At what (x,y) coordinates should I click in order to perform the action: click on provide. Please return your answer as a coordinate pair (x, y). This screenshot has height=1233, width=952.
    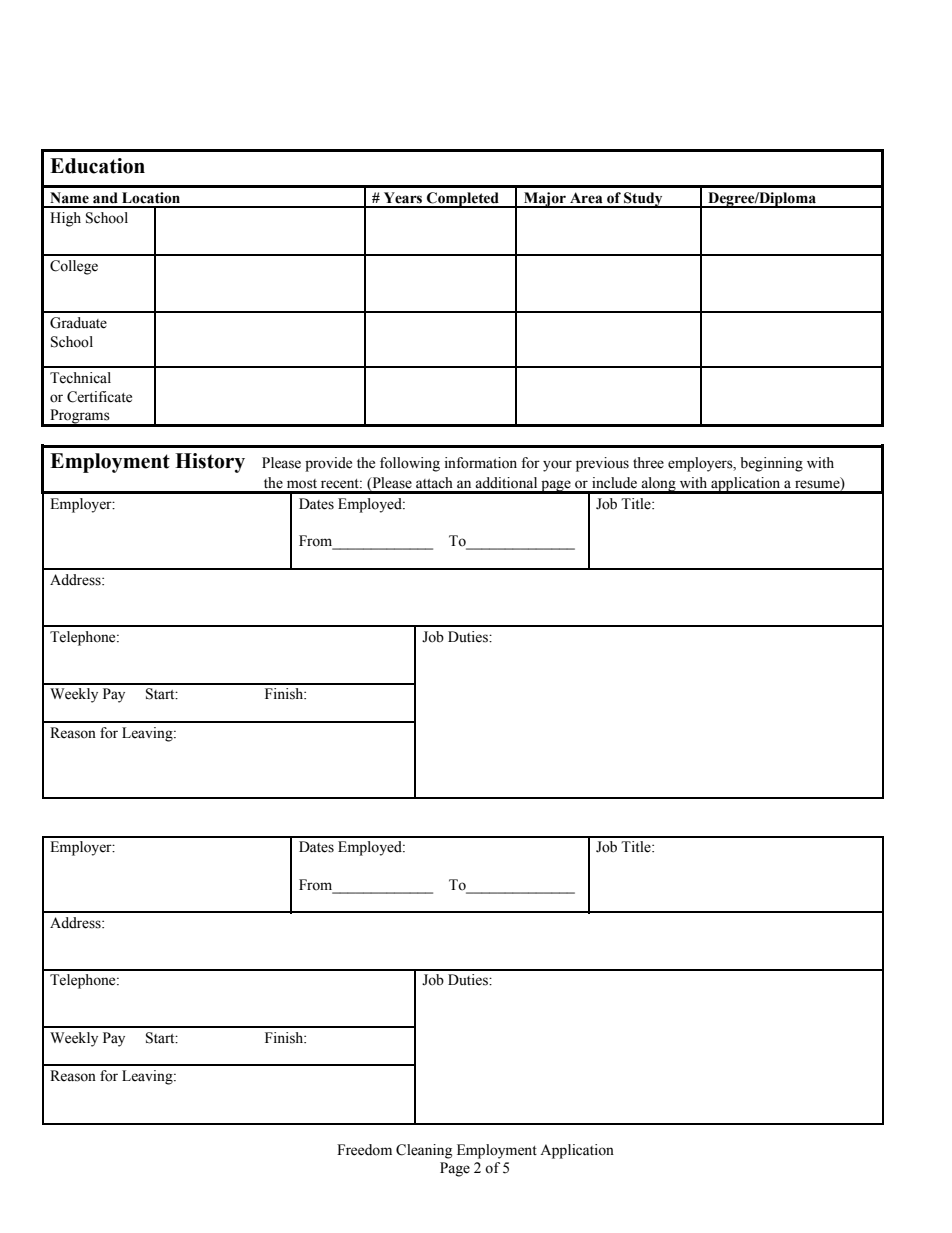
    Looking at the image, I should click on (328, 464).
